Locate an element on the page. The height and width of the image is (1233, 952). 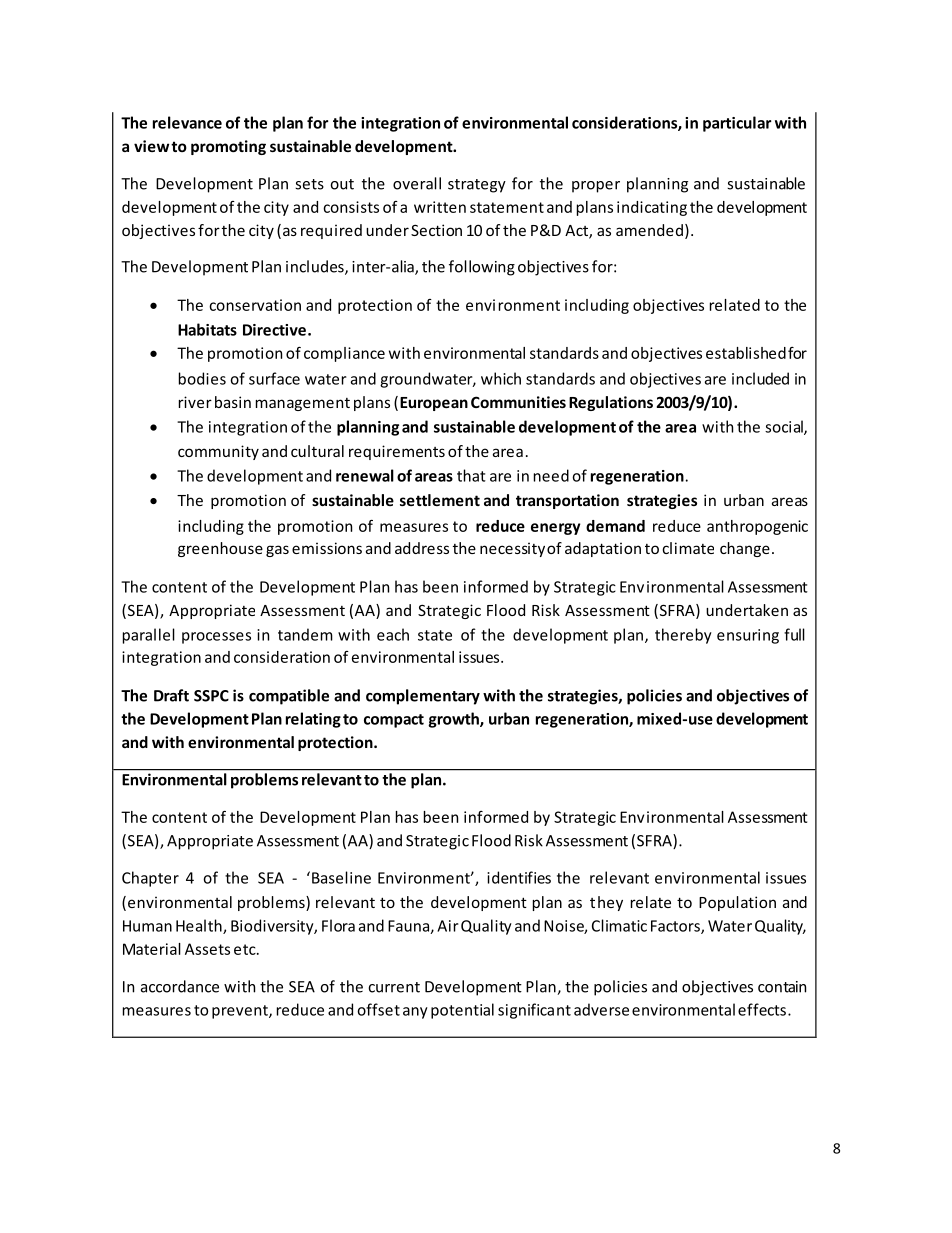
prevent is located at coordinates (241, 1012).
